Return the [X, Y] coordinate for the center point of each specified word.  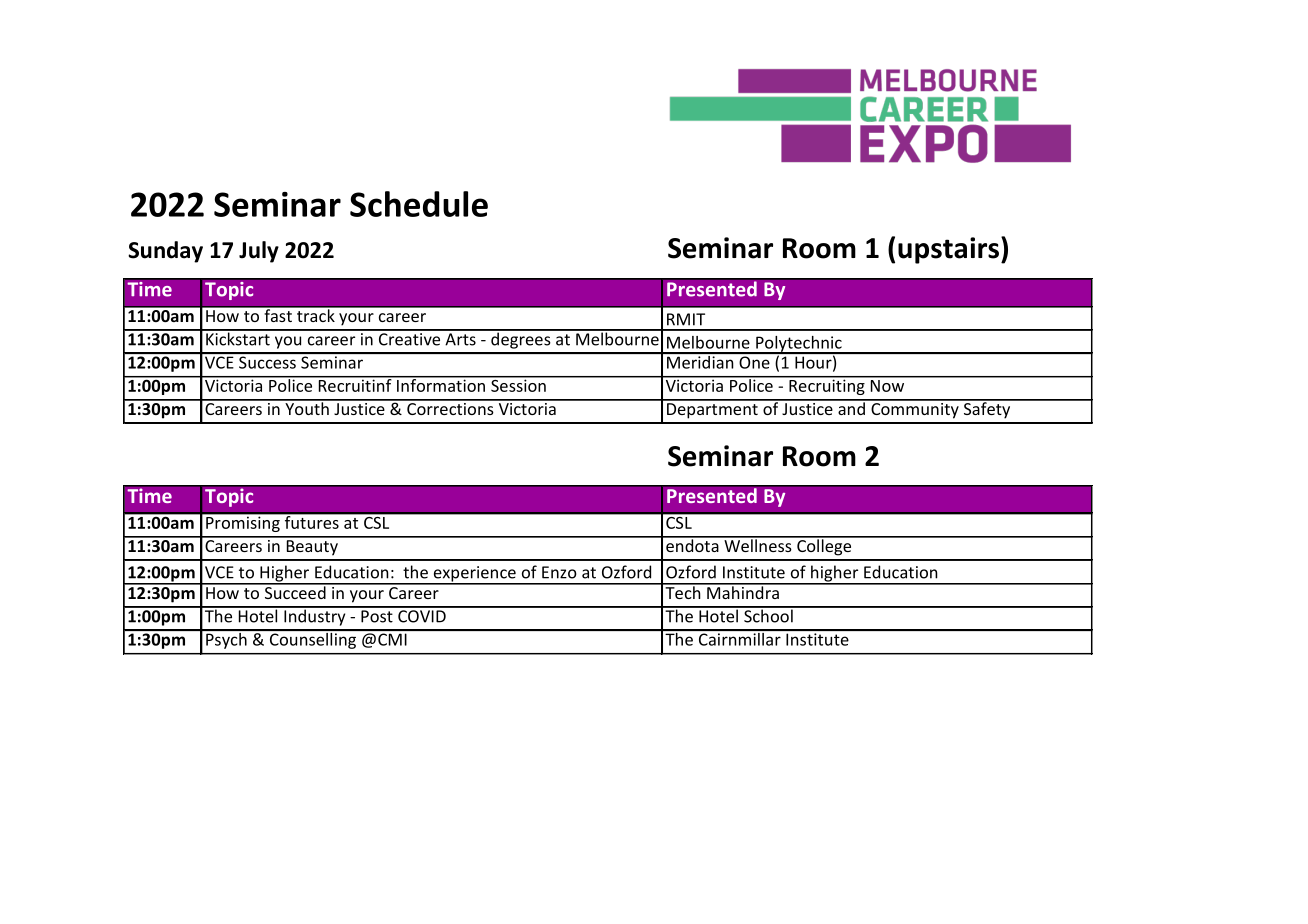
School [768, 615]
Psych [226, 639]
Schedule [419, 204]
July [259, 252]
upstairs [950, 250]
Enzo [559, 572]
